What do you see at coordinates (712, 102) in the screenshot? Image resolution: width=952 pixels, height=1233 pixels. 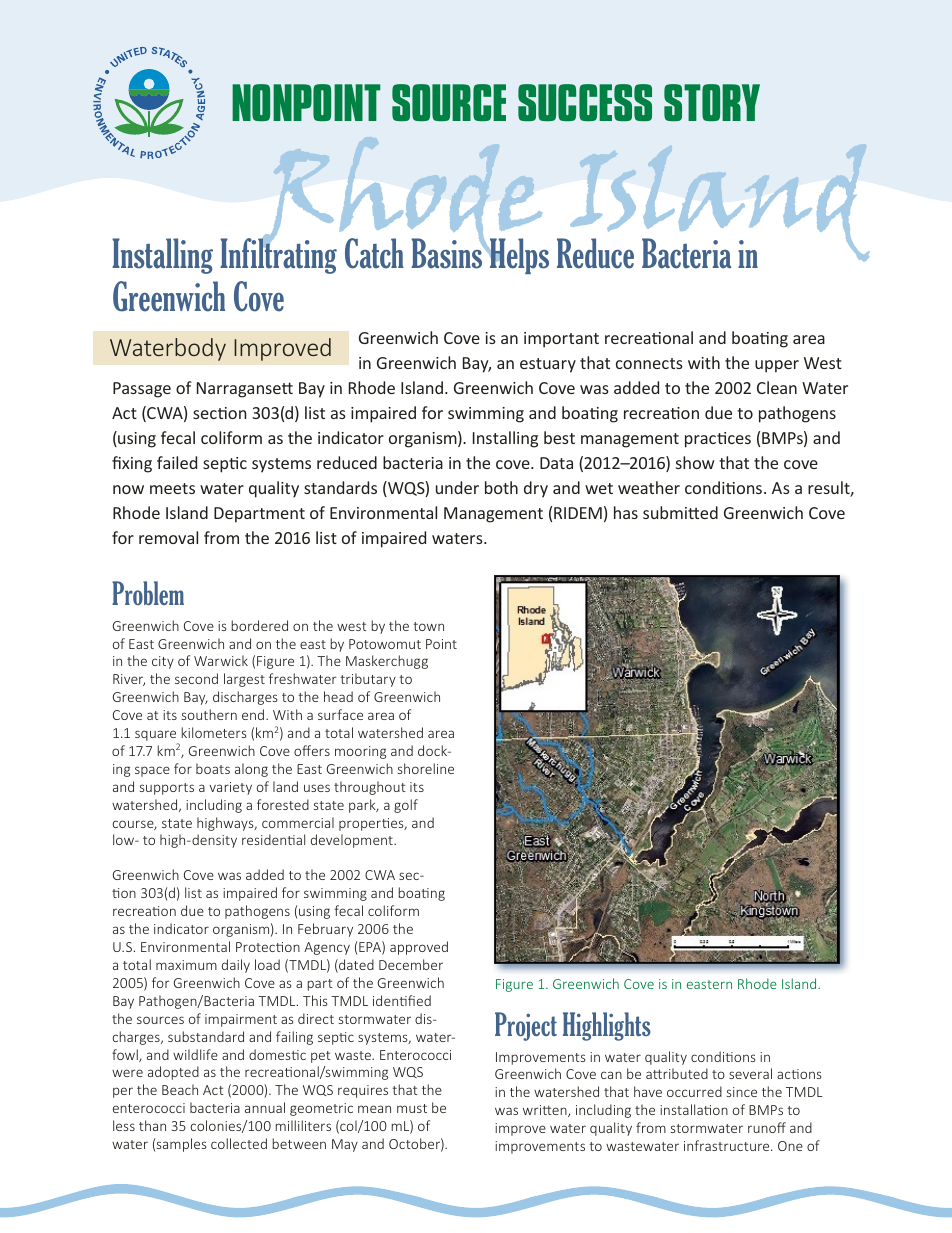 I see `STORY` at bounding box center [712, 102].
